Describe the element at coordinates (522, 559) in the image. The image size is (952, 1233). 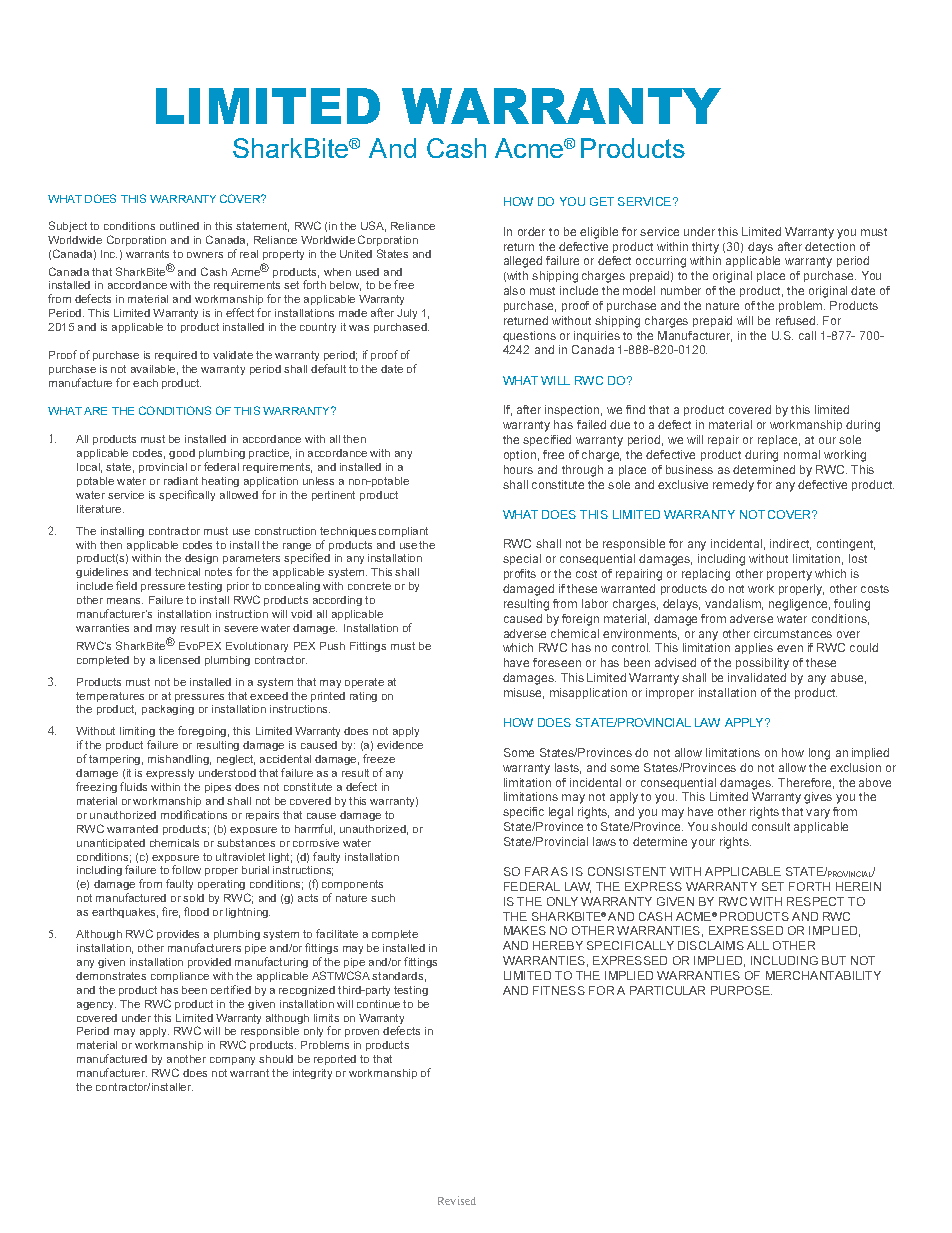
I see `special` at that location.
